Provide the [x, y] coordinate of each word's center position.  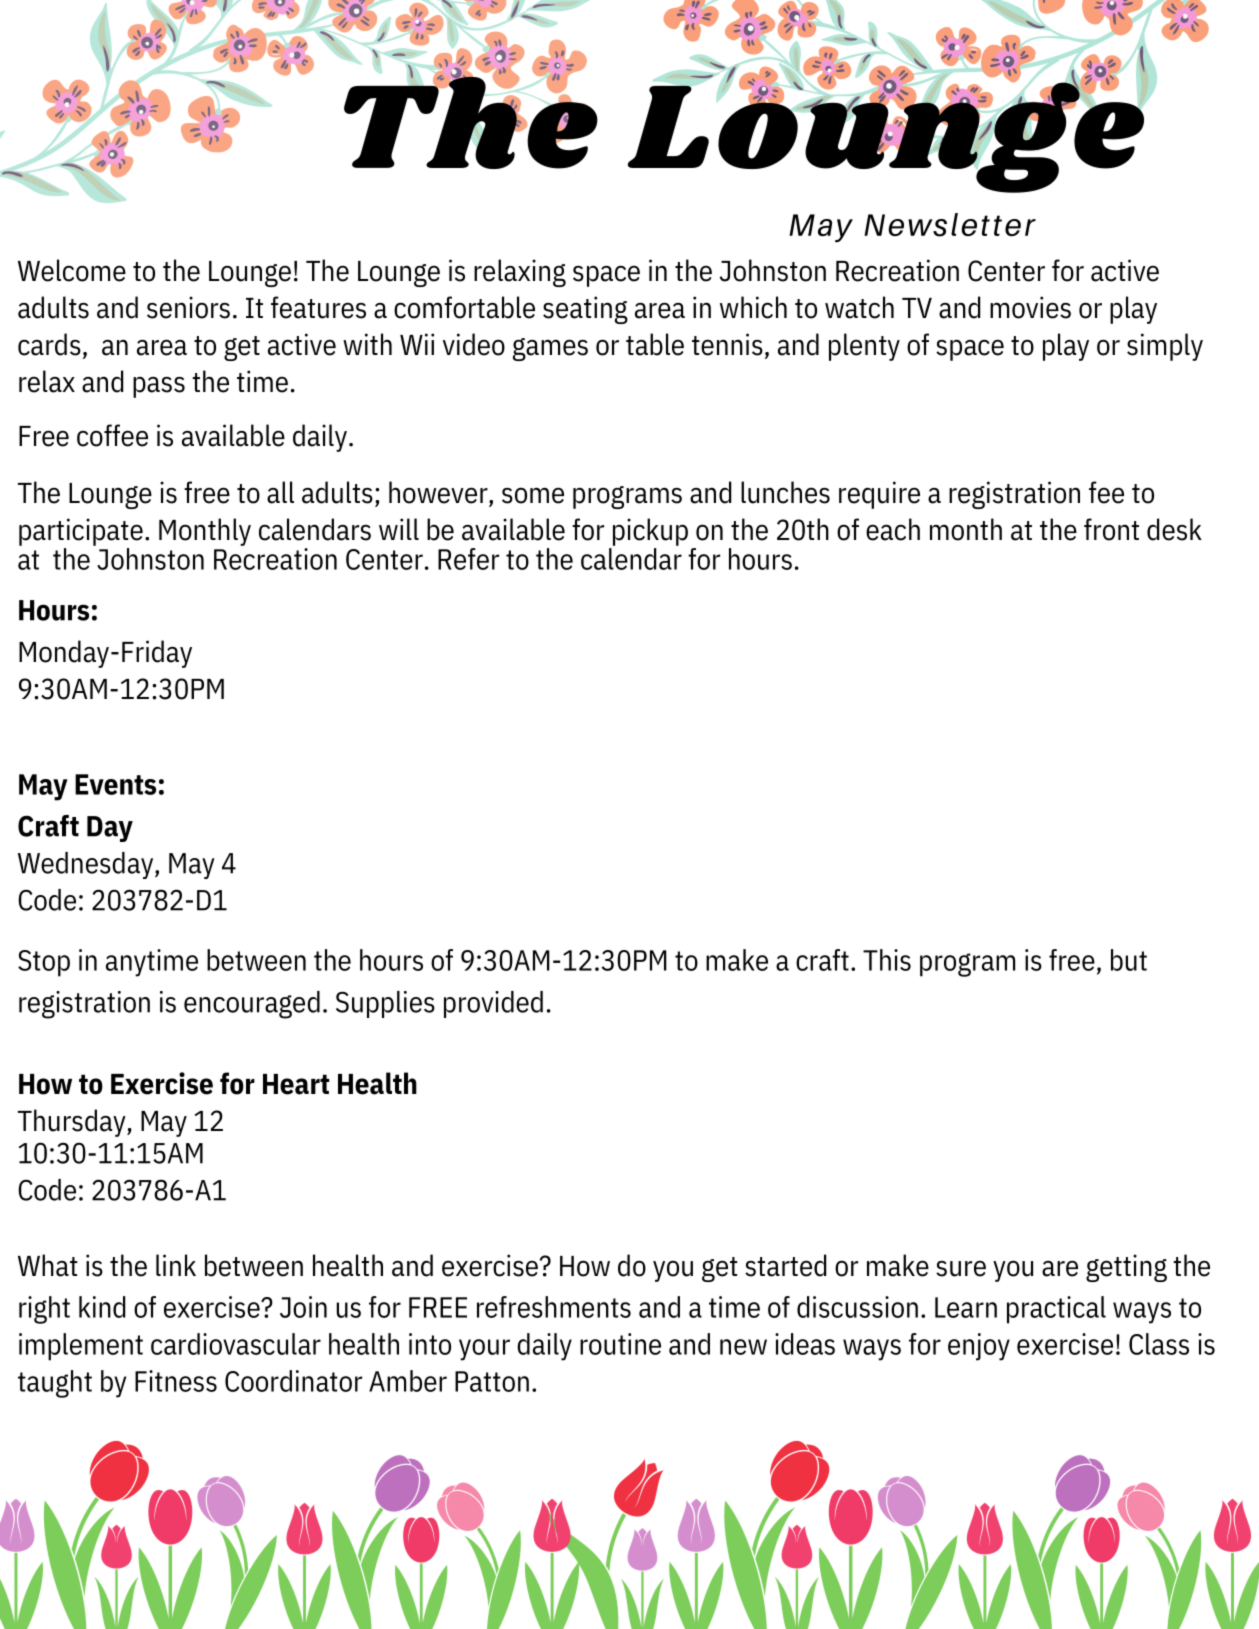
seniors [188, 307]
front [1111, 529]
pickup [650, 532]
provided [493, 1004]
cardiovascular [236, 1344]
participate [81, 532]
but [1129, 960]
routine [620, 1344]
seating [585, 310]
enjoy [979, 1347]
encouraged [252, 1005]
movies [1030, 307]
